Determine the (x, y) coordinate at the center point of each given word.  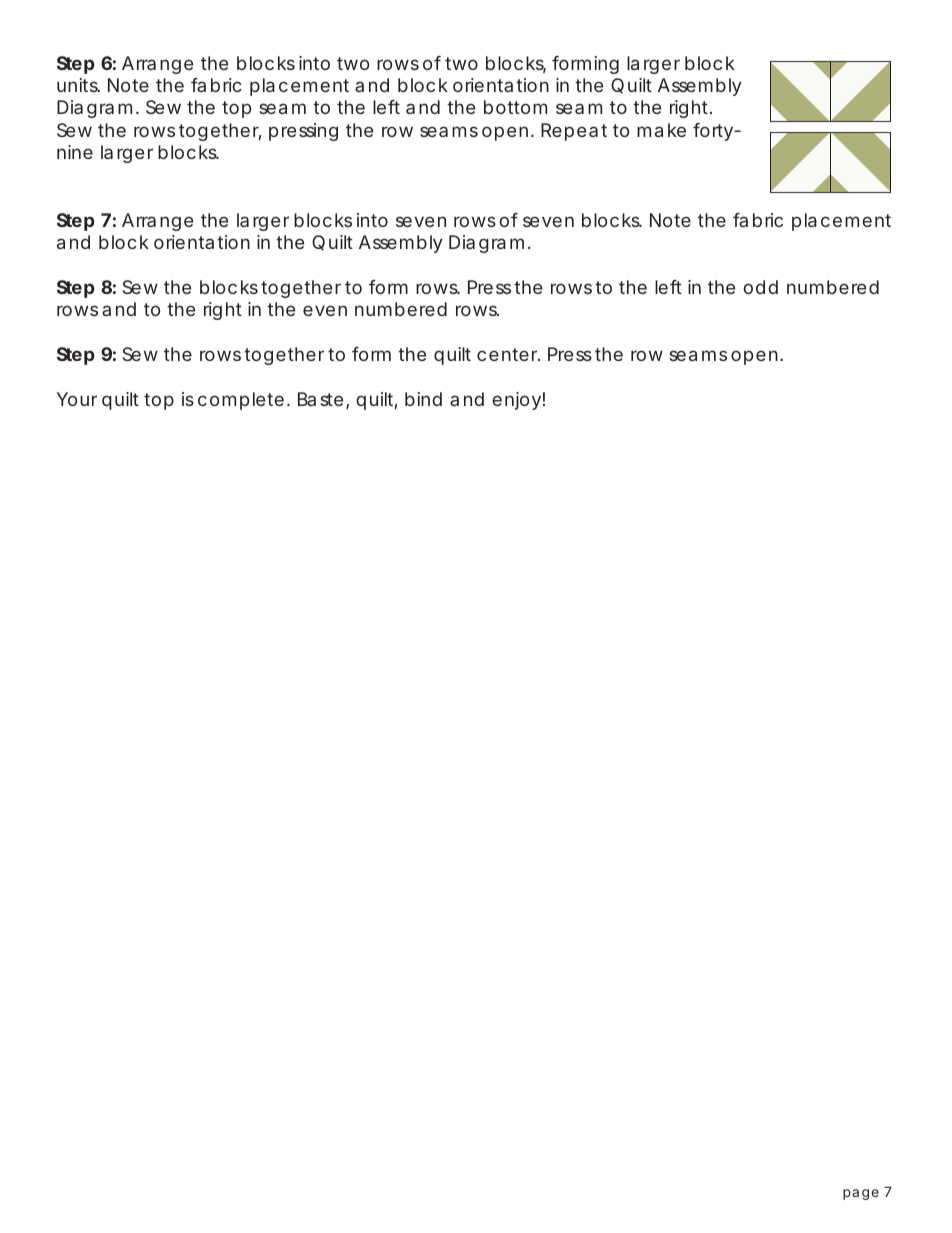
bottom (515, 107)
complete (241, 401)
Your (77, 399)
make (661, 130)
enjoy (516, 401)
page (861, 1194)
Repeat (574, 132)
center (508, 354)
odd (760, 287)
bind (423, 399)
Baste (320, 399)
